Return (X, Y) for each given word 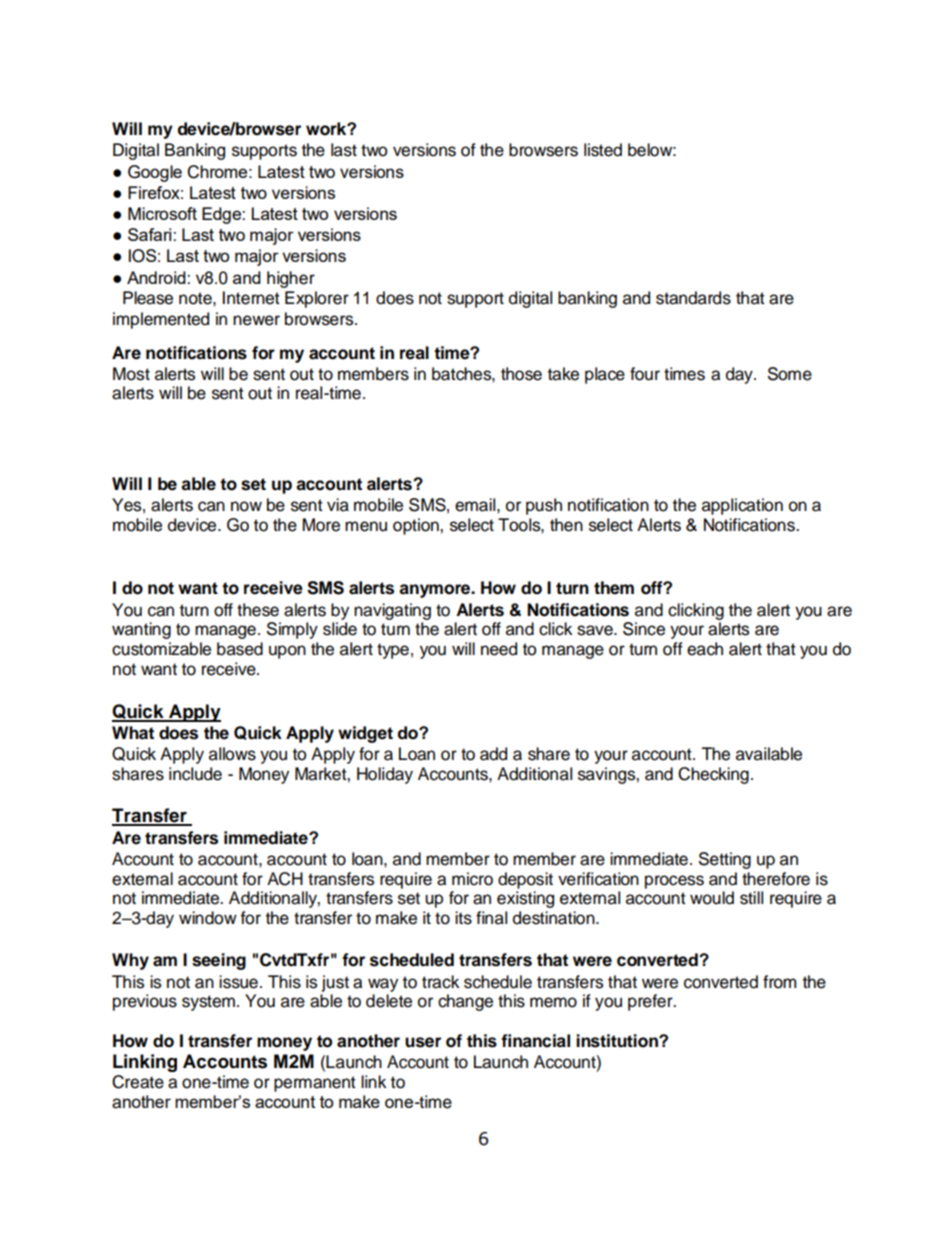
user (423, 1042)
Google (155, 173)
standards (693, 298)
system (208, 1003)
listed (603, 150)
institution (618, 1041)
